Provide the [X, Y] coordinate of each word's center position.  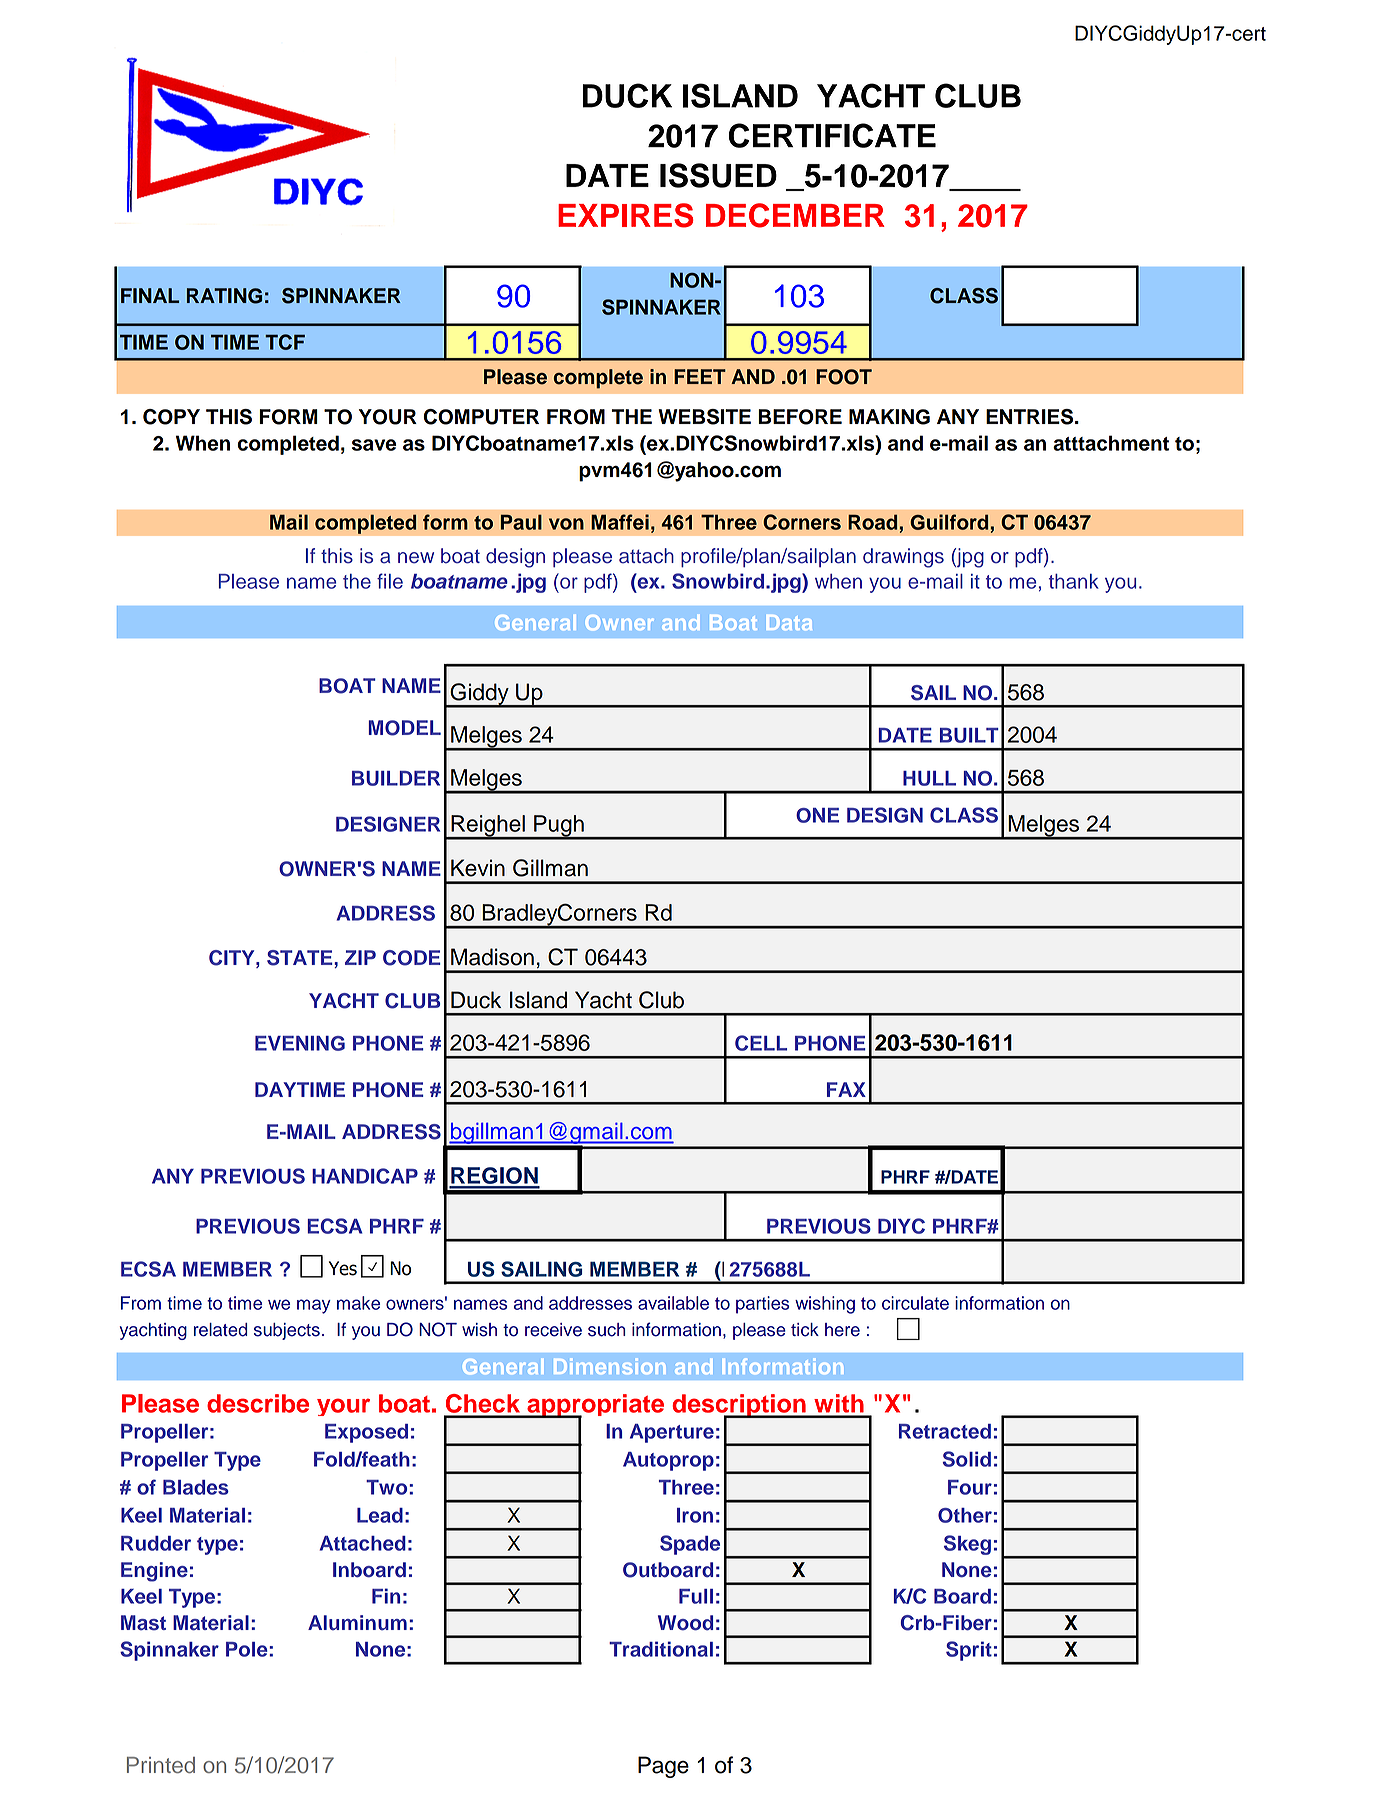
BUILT [969, 735]
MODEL [405, 728]
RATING [224, 296]
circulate [915, 1303]
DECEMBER [795, 215]
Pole [248, 1649]
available [673, 1303]
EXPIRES [626, 215]
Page [663, 1767]
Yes [343, 1268]
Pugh [559, 827]
